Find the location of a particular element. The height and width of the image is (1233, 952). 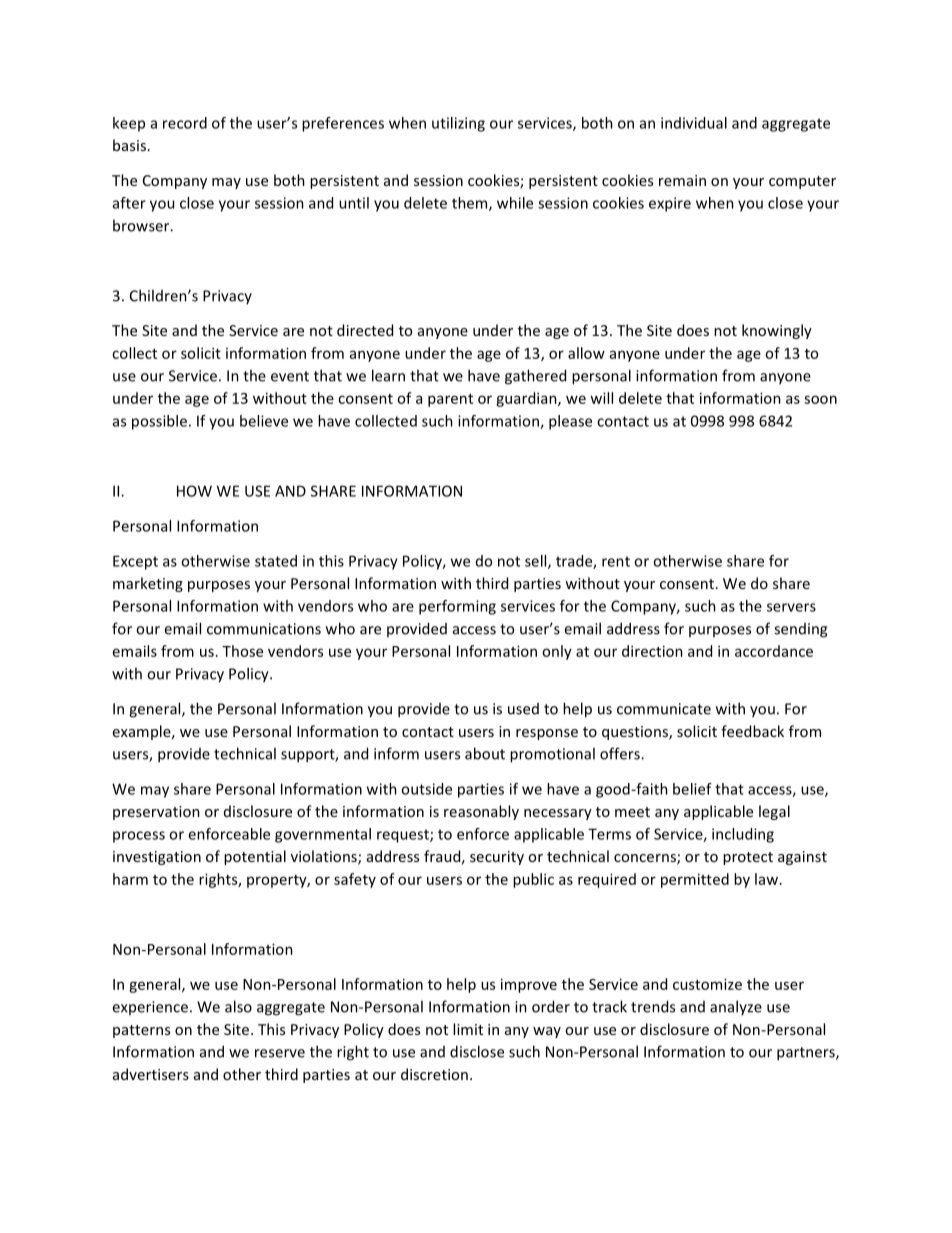

utilizing is located at coordinates (458, 124).
